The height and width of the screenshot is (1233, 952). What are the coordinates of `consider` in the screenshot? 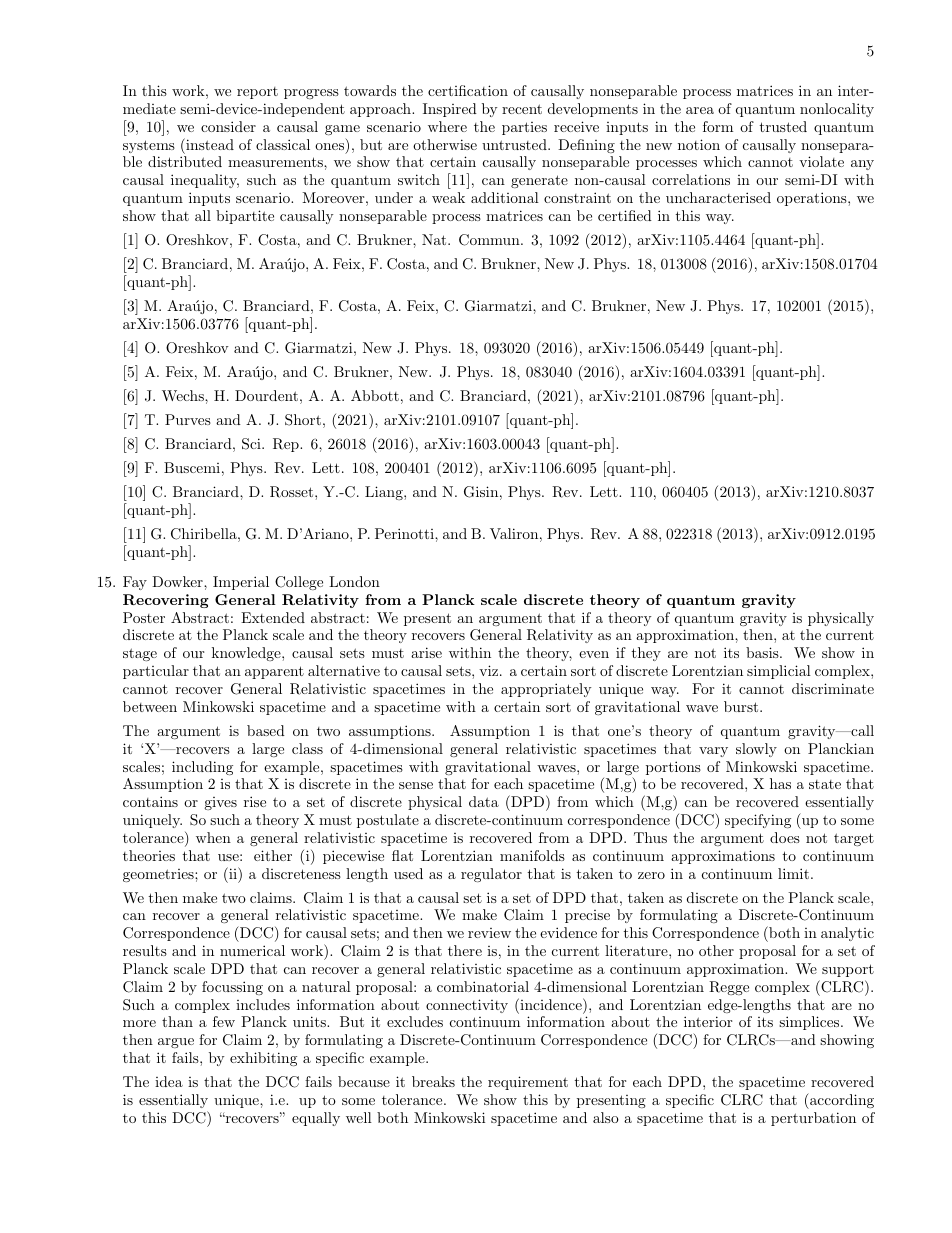 It's located at (228, 126).
